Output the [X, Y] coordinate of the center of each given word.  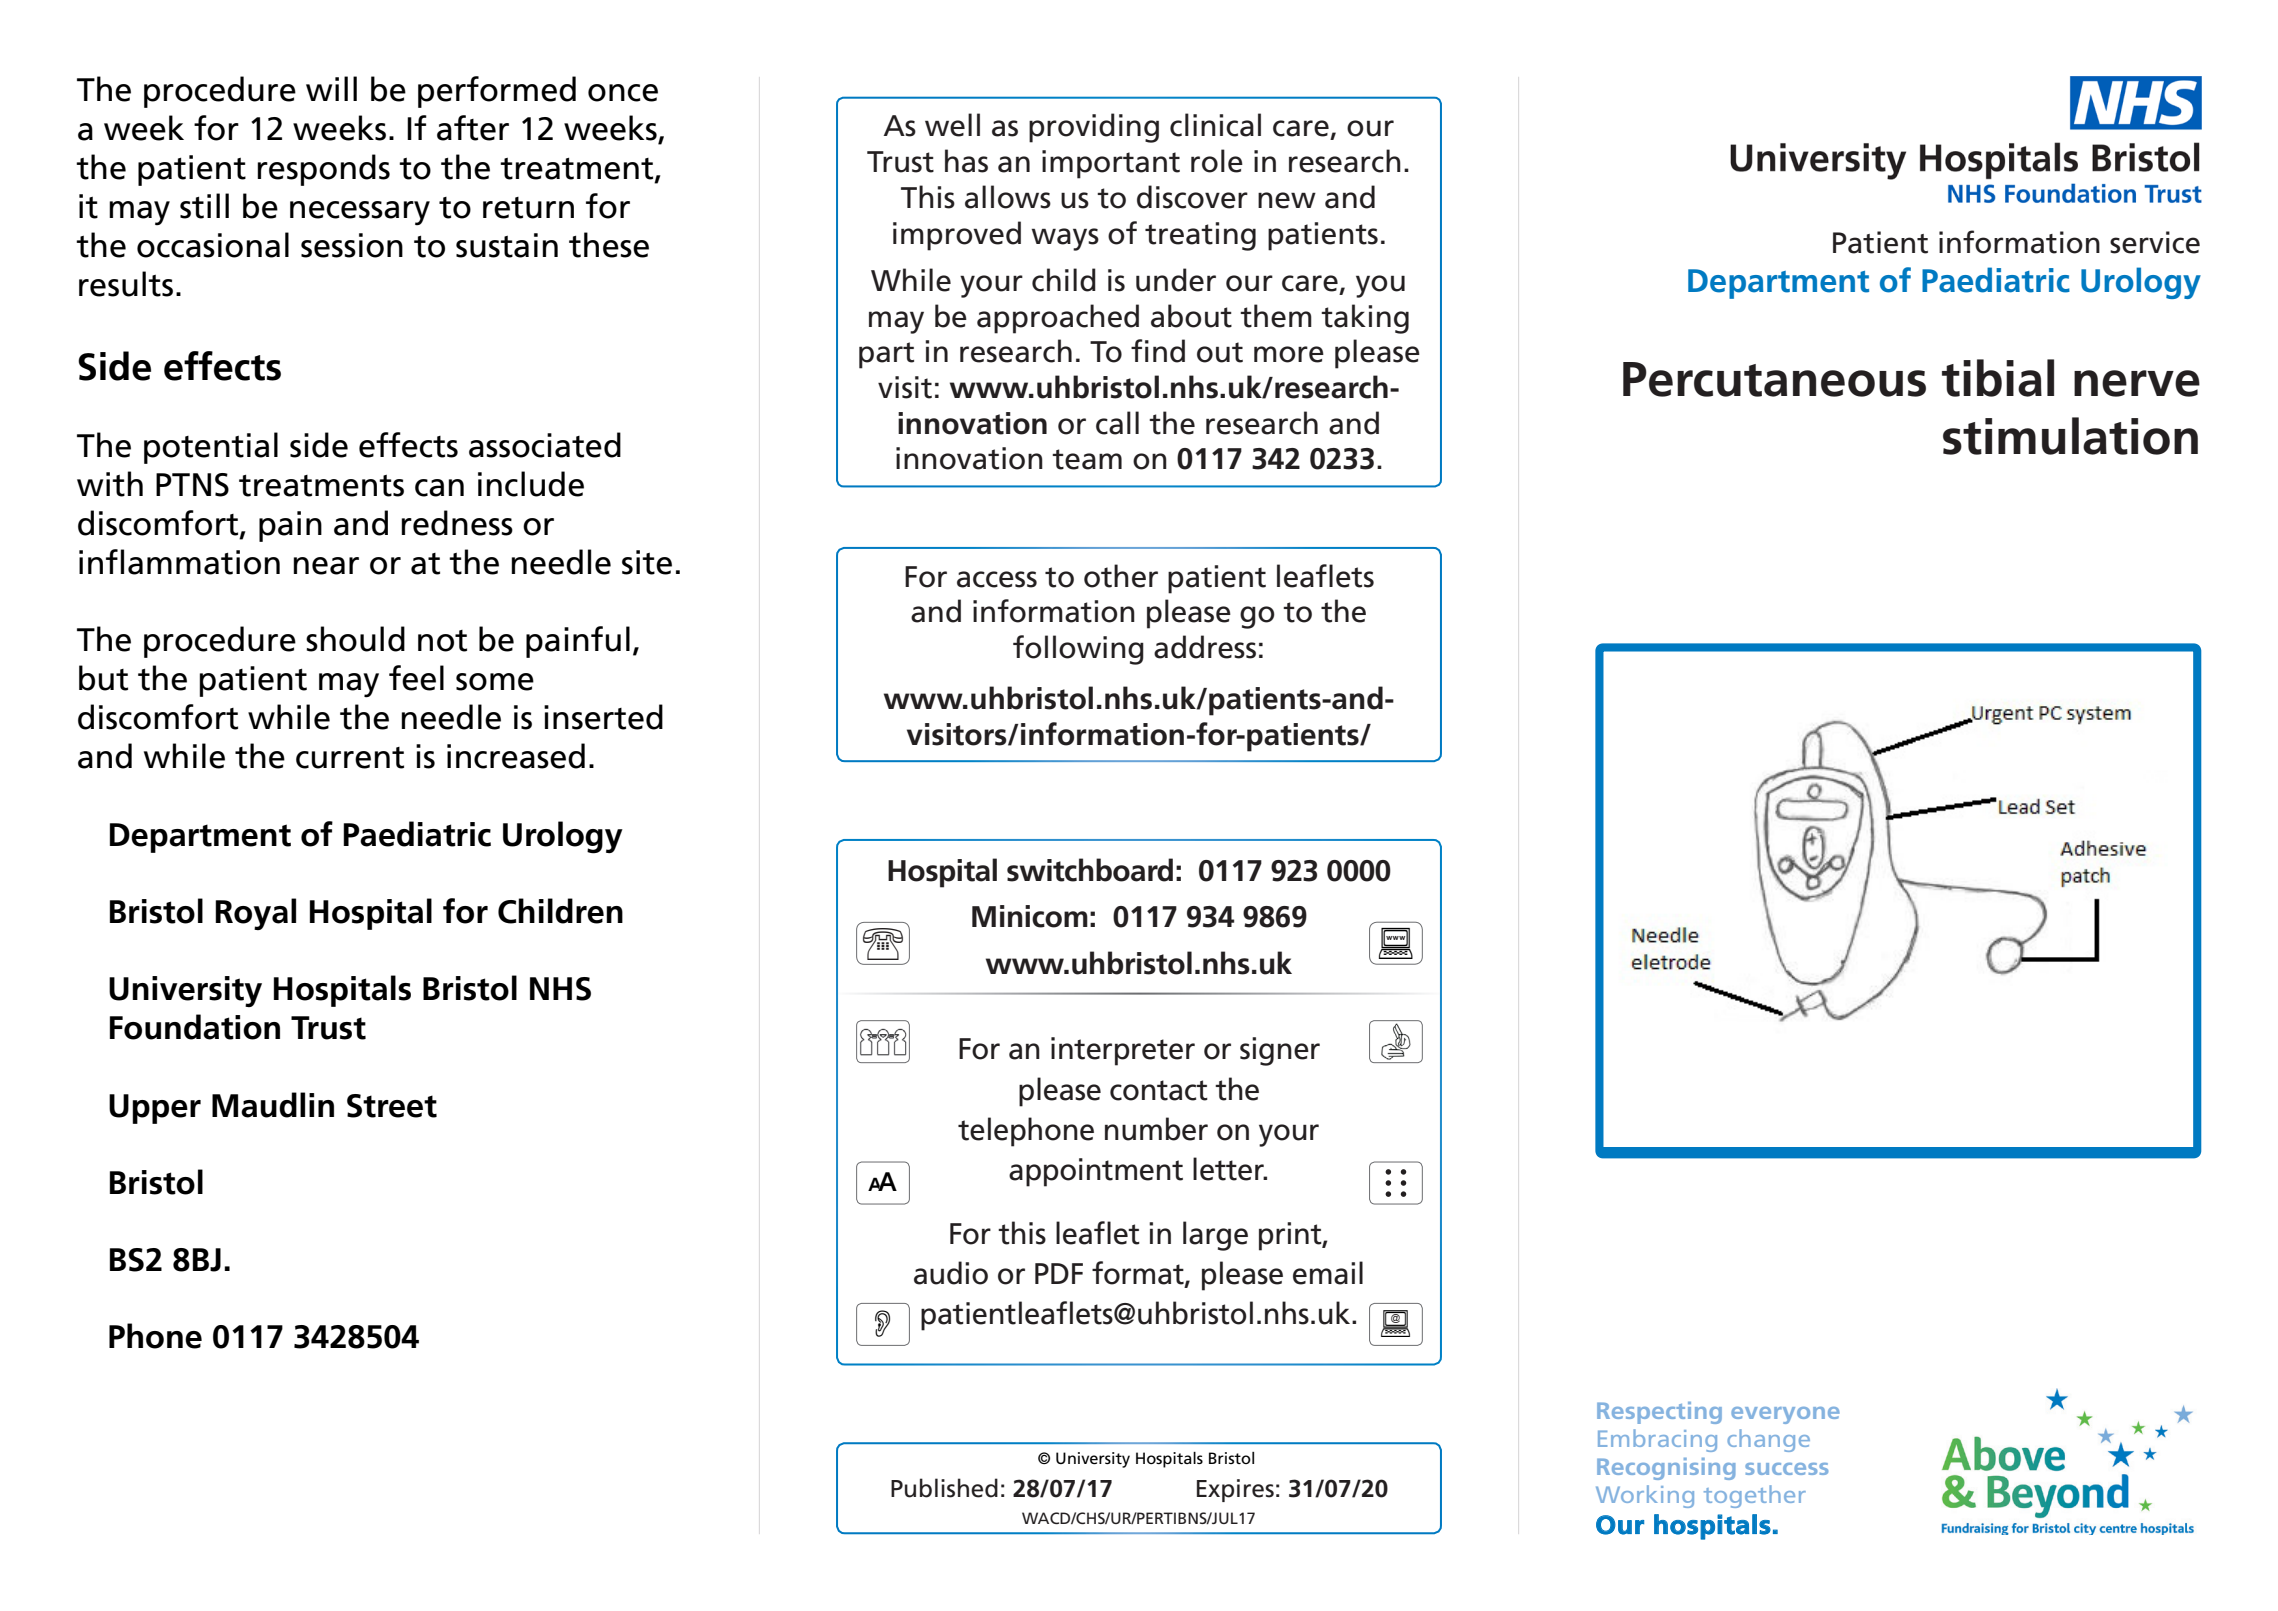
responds [323, 170]
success [1786, 1469]
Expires [1235, 1490]
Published [944, 1488]
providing [1094, 128]
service [2155, 242]
